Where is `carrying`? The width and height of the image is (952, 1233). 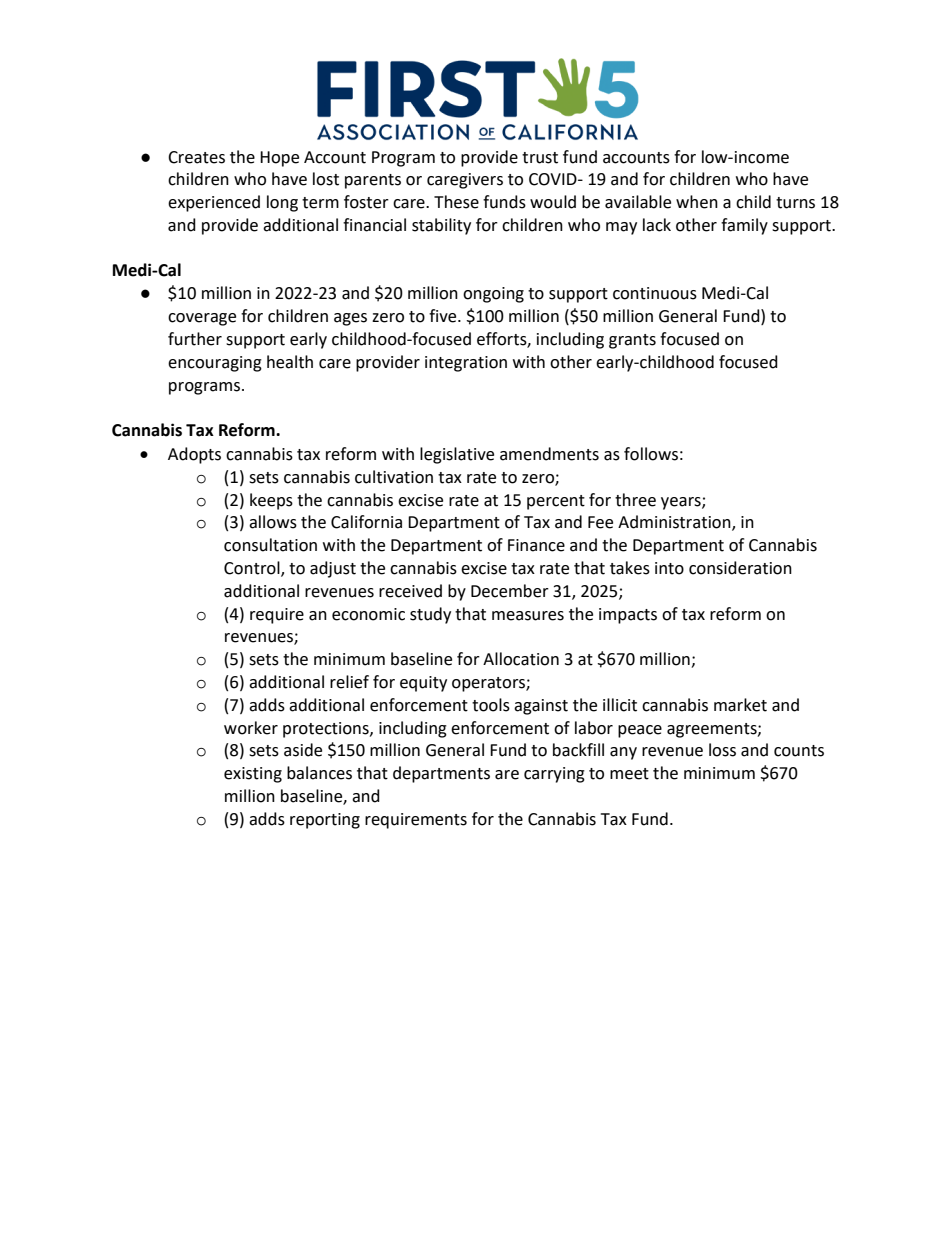
carrying is located at coordinates (554, 775).
